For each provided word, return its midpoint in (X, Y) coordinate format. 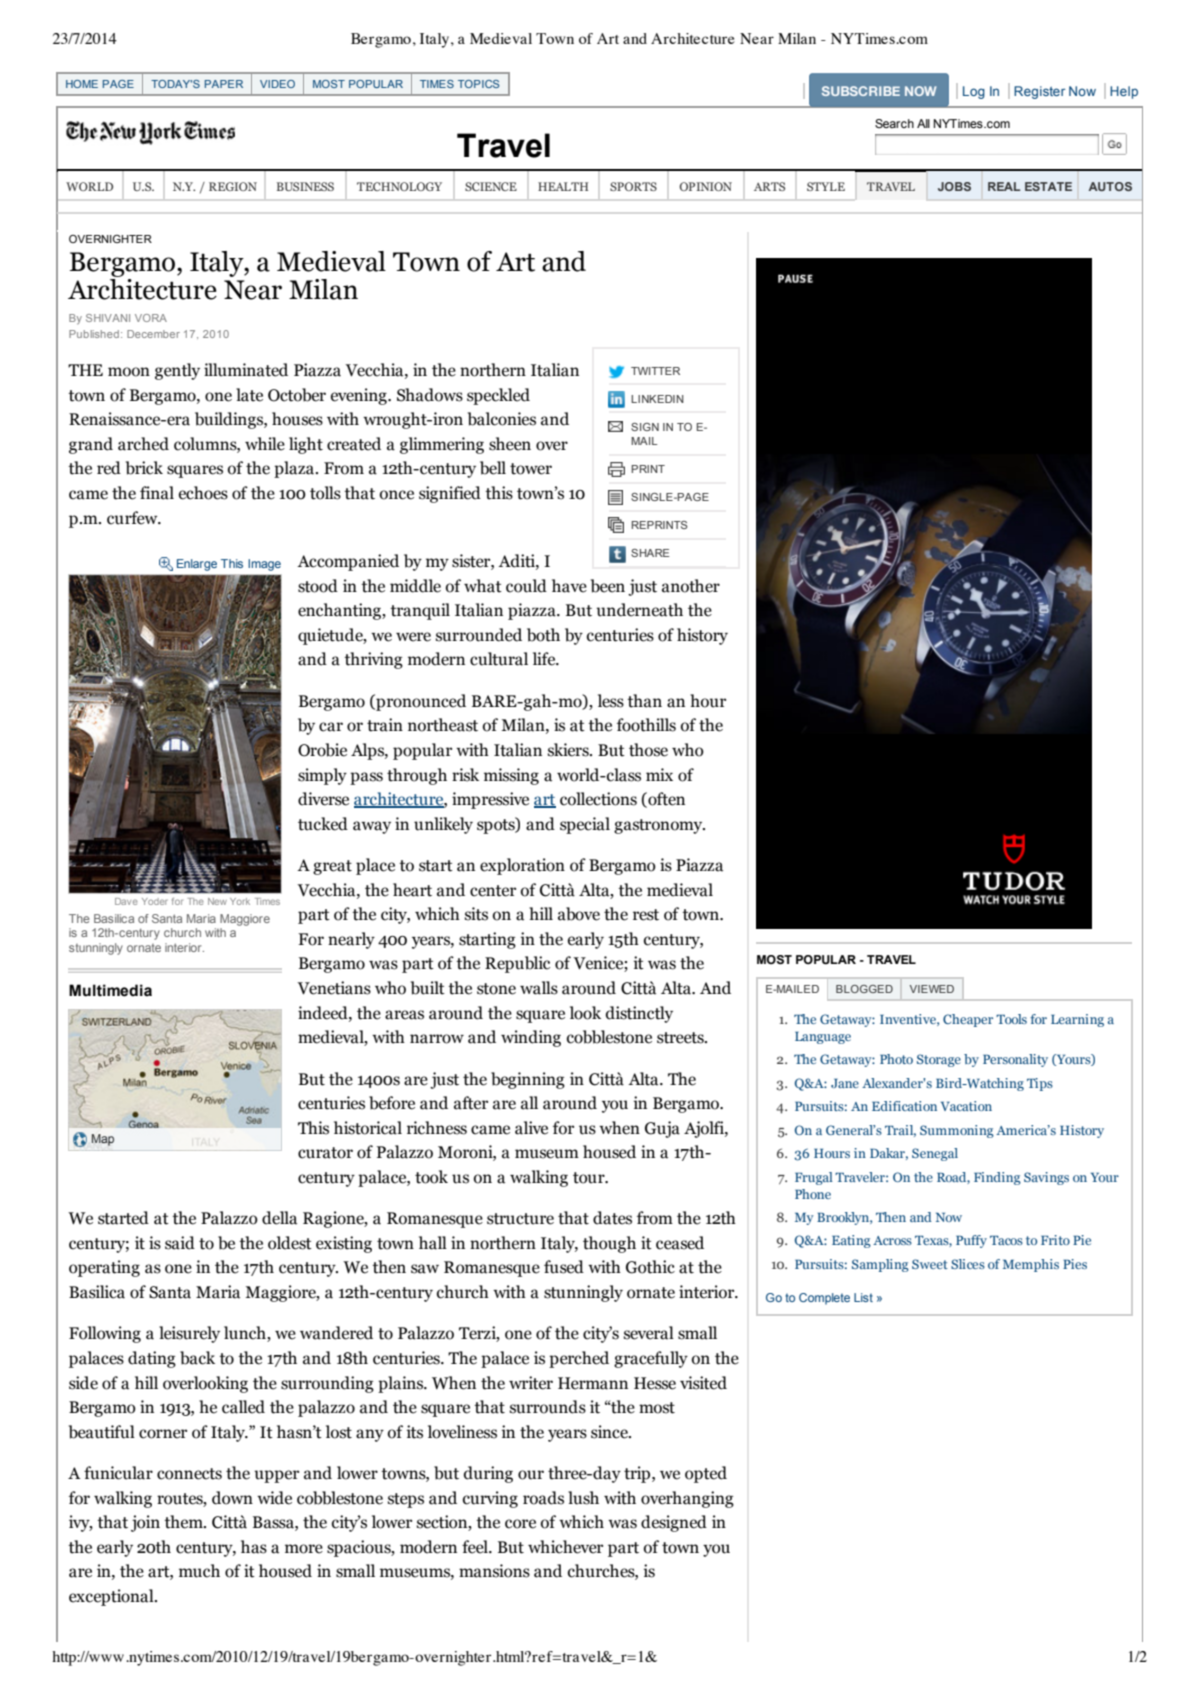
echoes (203, 493)
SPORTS (633, 186)
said (180, 1243)
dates (612, 1218)
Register (1040, 92)
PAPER (224, 84)
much (199, 1571)
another (691, 586)
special (585, 825)
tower (531, 469)
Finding (997, 1178)
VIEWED (932, 989)
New (217, 901)
